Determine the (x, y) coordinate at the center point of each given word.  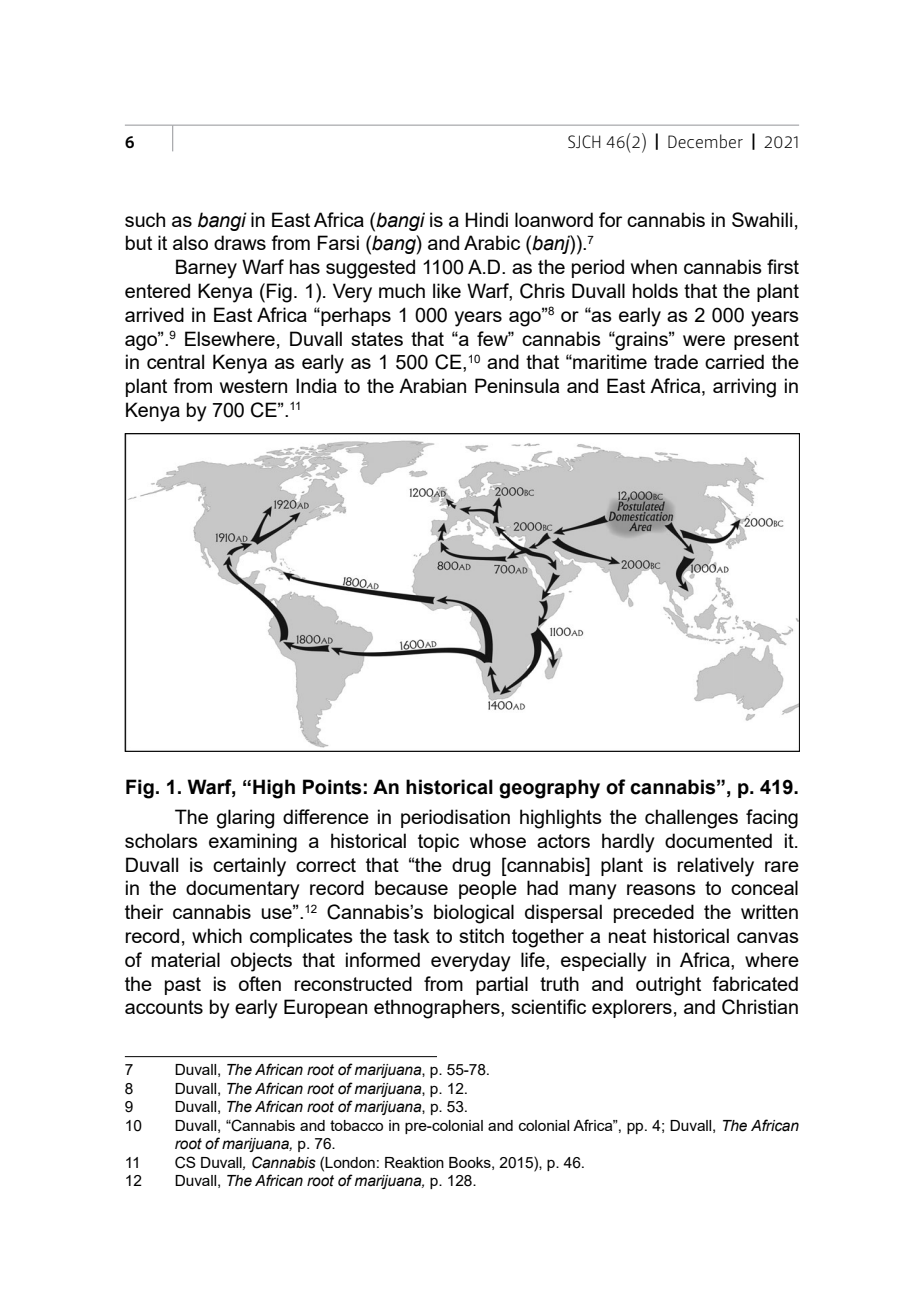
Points (332, 787)
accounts (164, 1007)
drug (471, 867)
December (705, 141)
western (253, 386)
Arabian (432, 385)
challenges (691, 819)
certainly (249, 867)
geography (549, 789)
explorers (632, 1008)
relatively (716, 867)
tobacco (356, 1125)
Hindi (486, 219)
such (145, 219)
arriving (744, 388)
